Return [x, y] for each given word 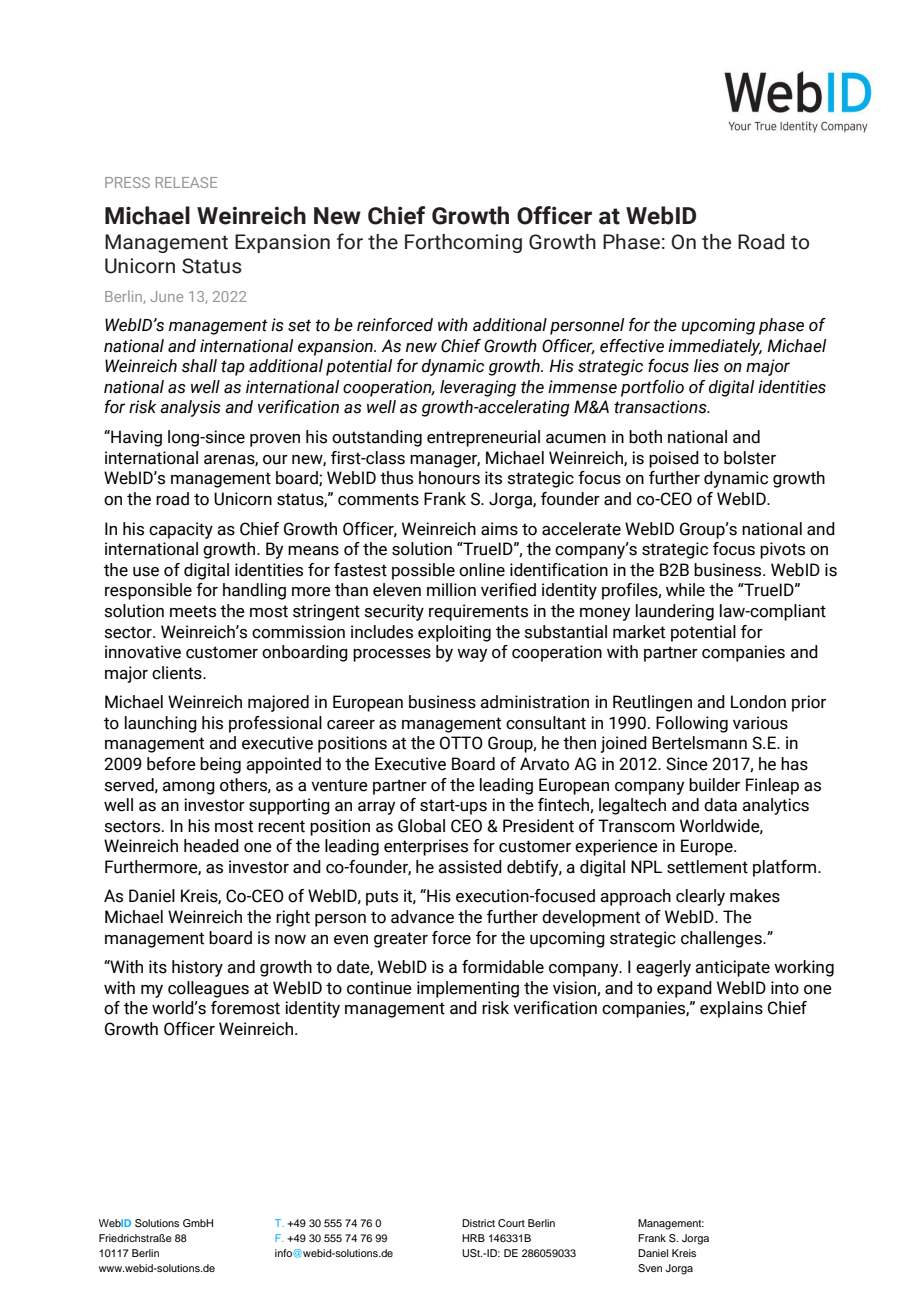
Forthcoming [463, 243]
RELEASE [186, 182]
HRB [473, 1238]
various [760, 723]
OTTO [461, 743]
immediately [715, 347]
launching [161, 724]
